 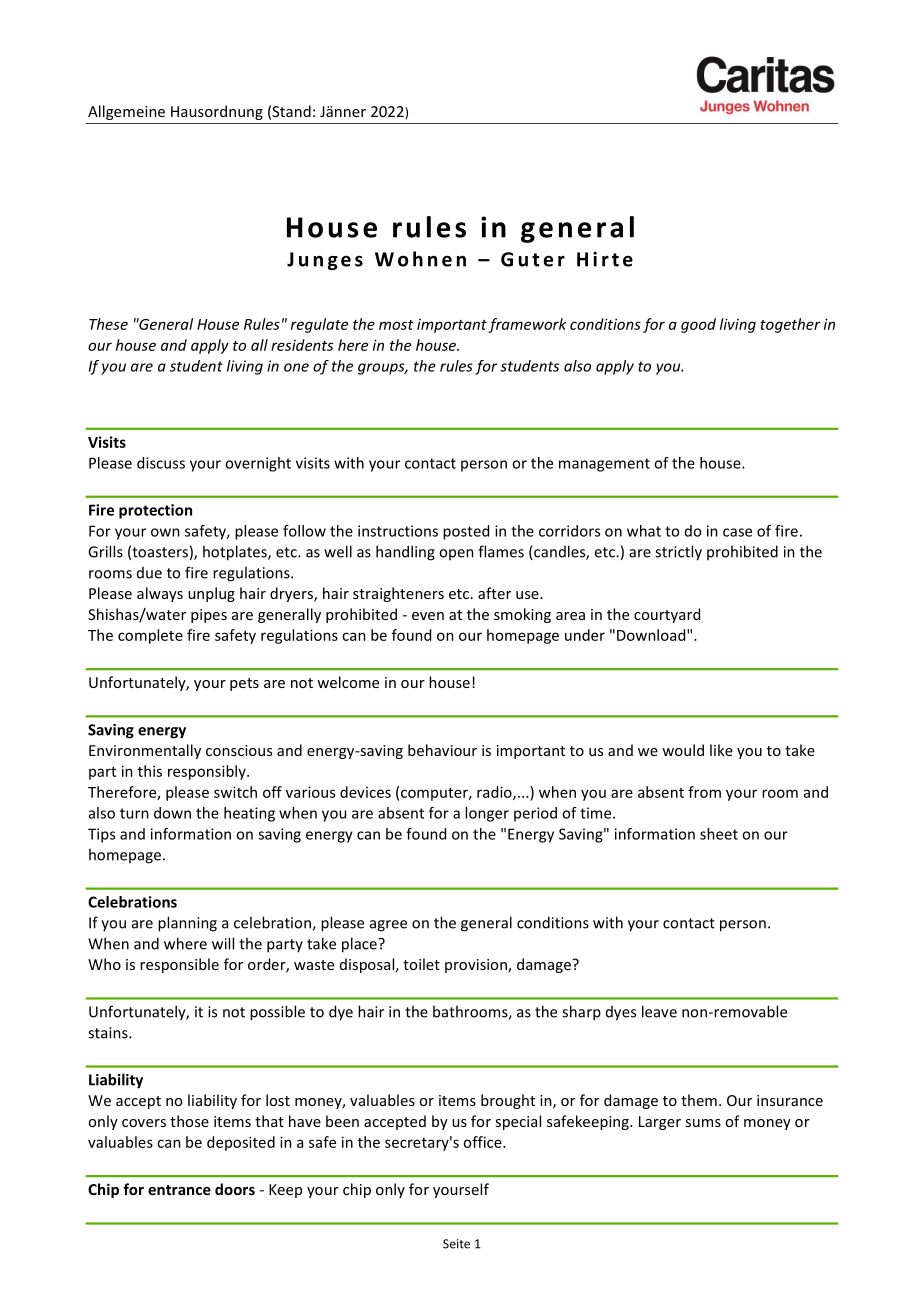 I want to click on Allgemeine, so click(x=126, y=112).
